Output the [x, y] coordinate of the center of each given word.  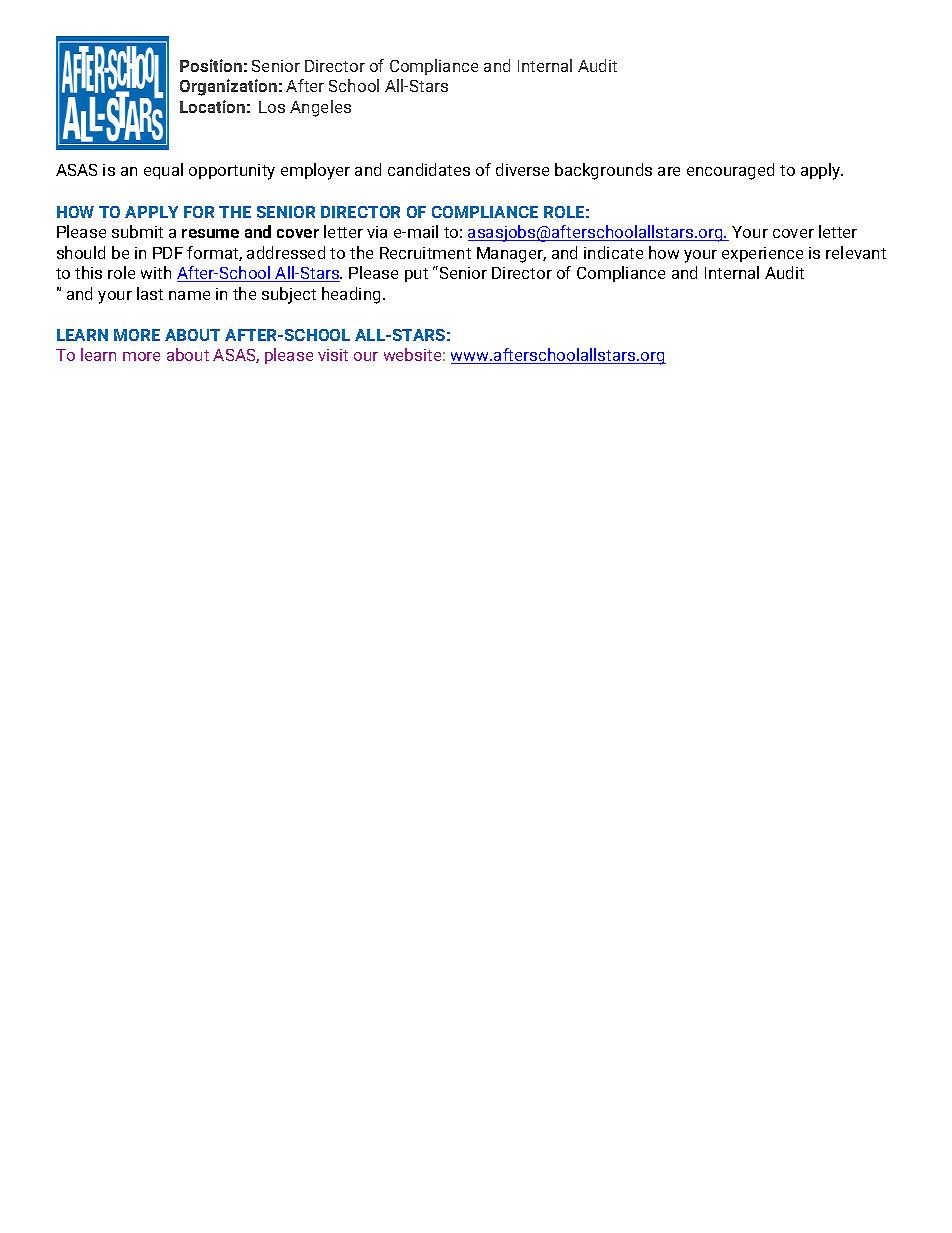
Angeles [320, 108]
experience [762, 254]
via [377, 232]
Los [272, 107]
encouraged [730, 171]
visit [333, 355]
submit [137, 231]
